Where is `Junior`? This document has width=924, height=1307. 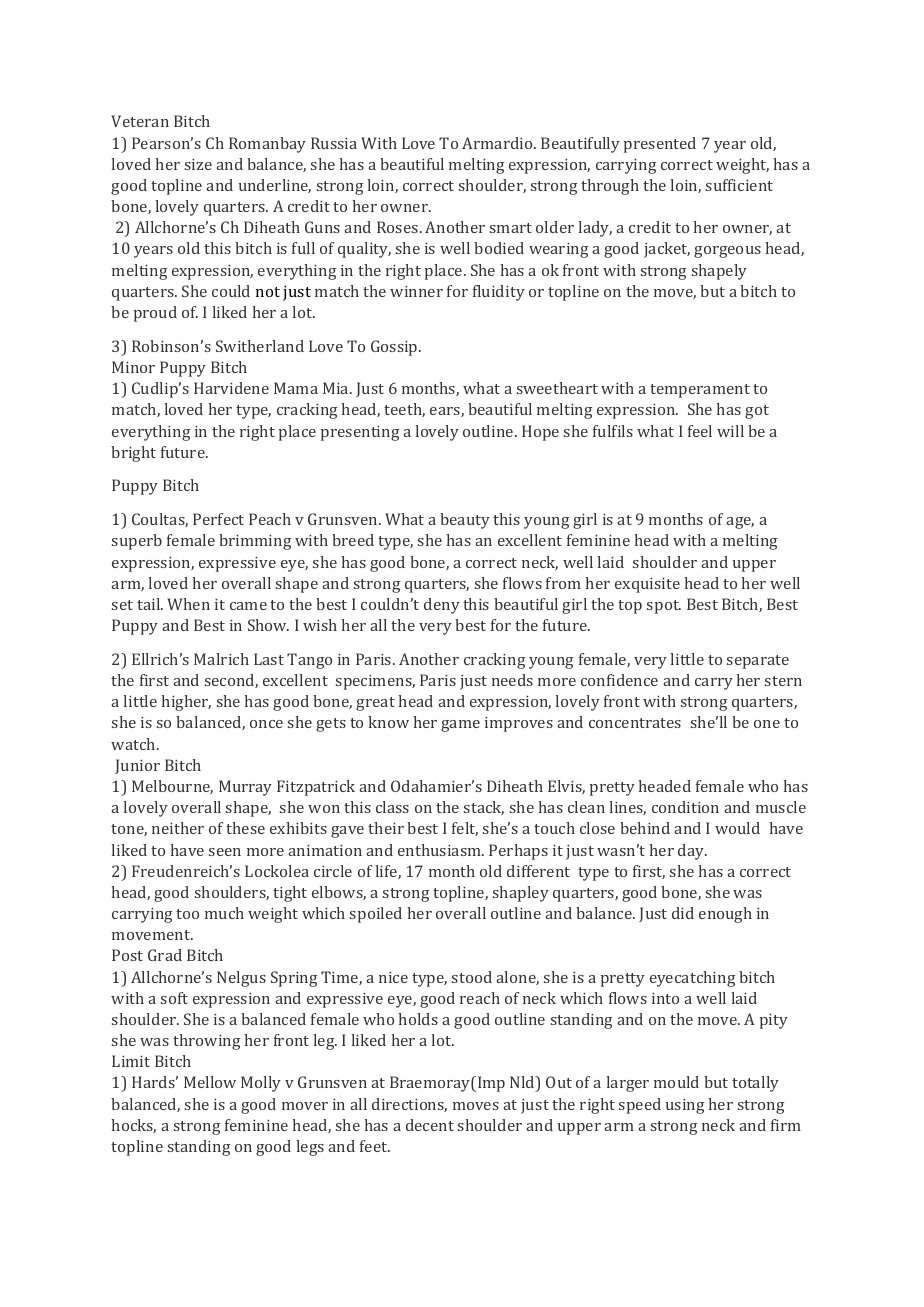 Junior is located at coordinates (137, 766).
